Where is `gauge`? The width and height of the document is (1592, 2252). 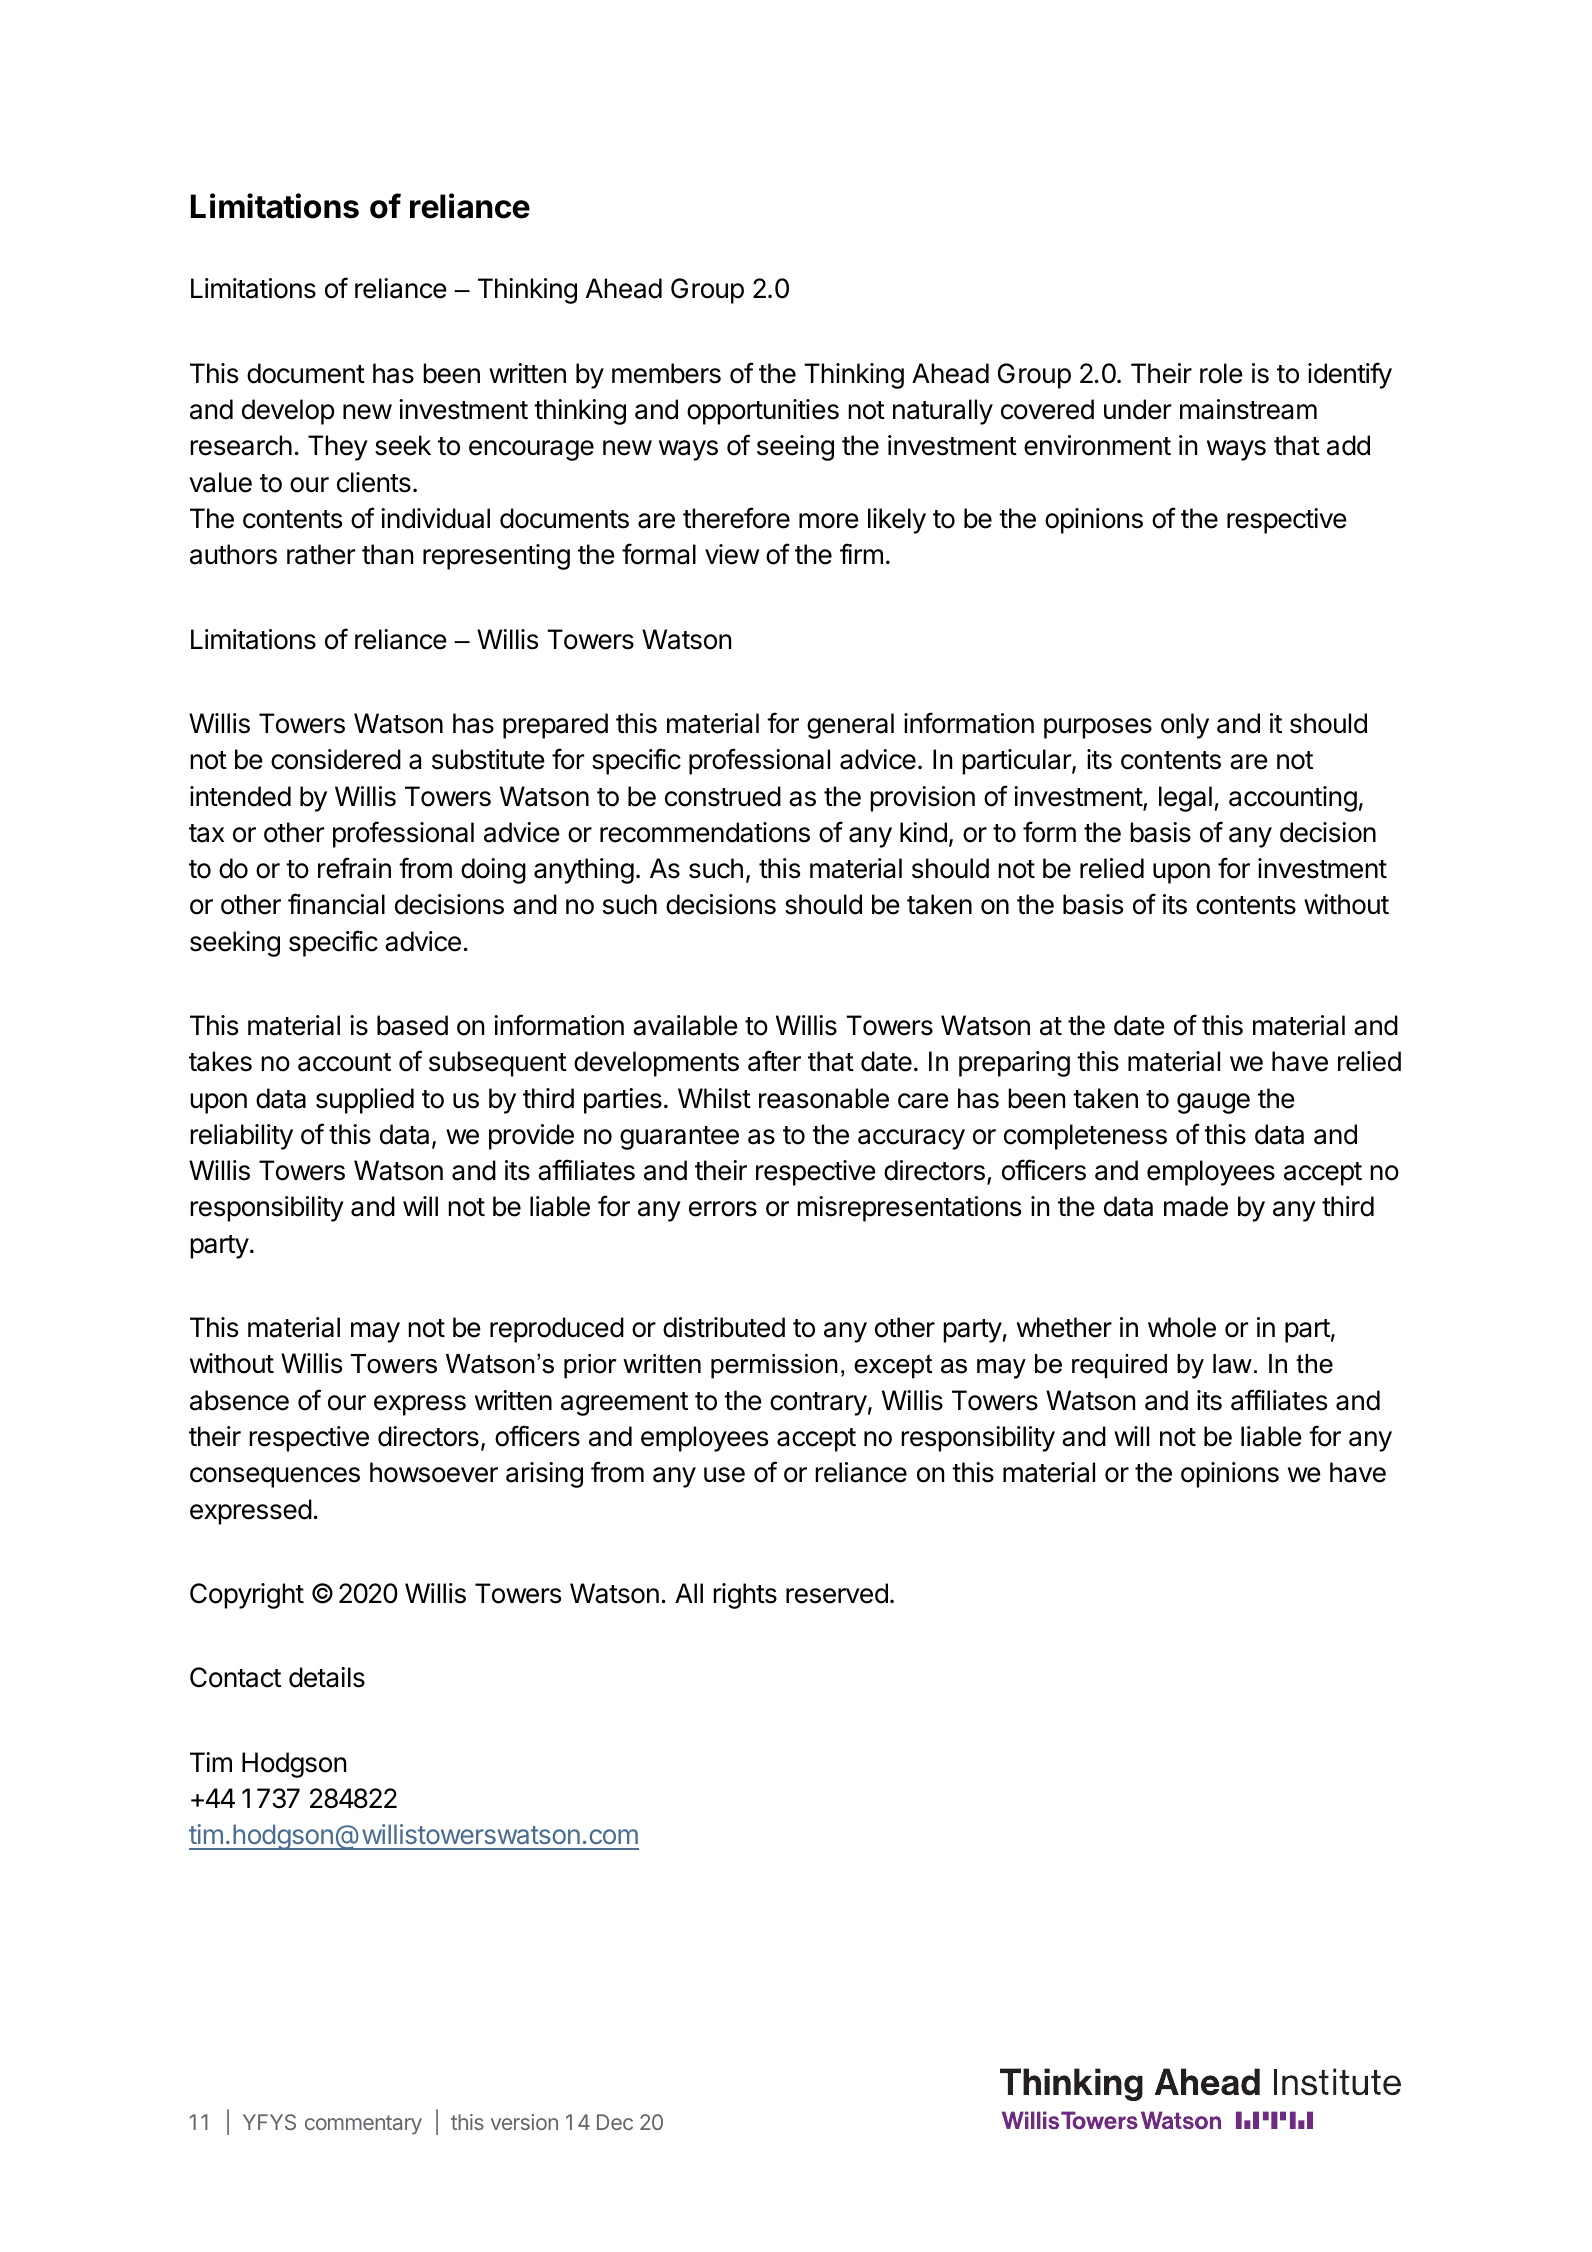 gauge is located at coordinates (1213, 1103).
